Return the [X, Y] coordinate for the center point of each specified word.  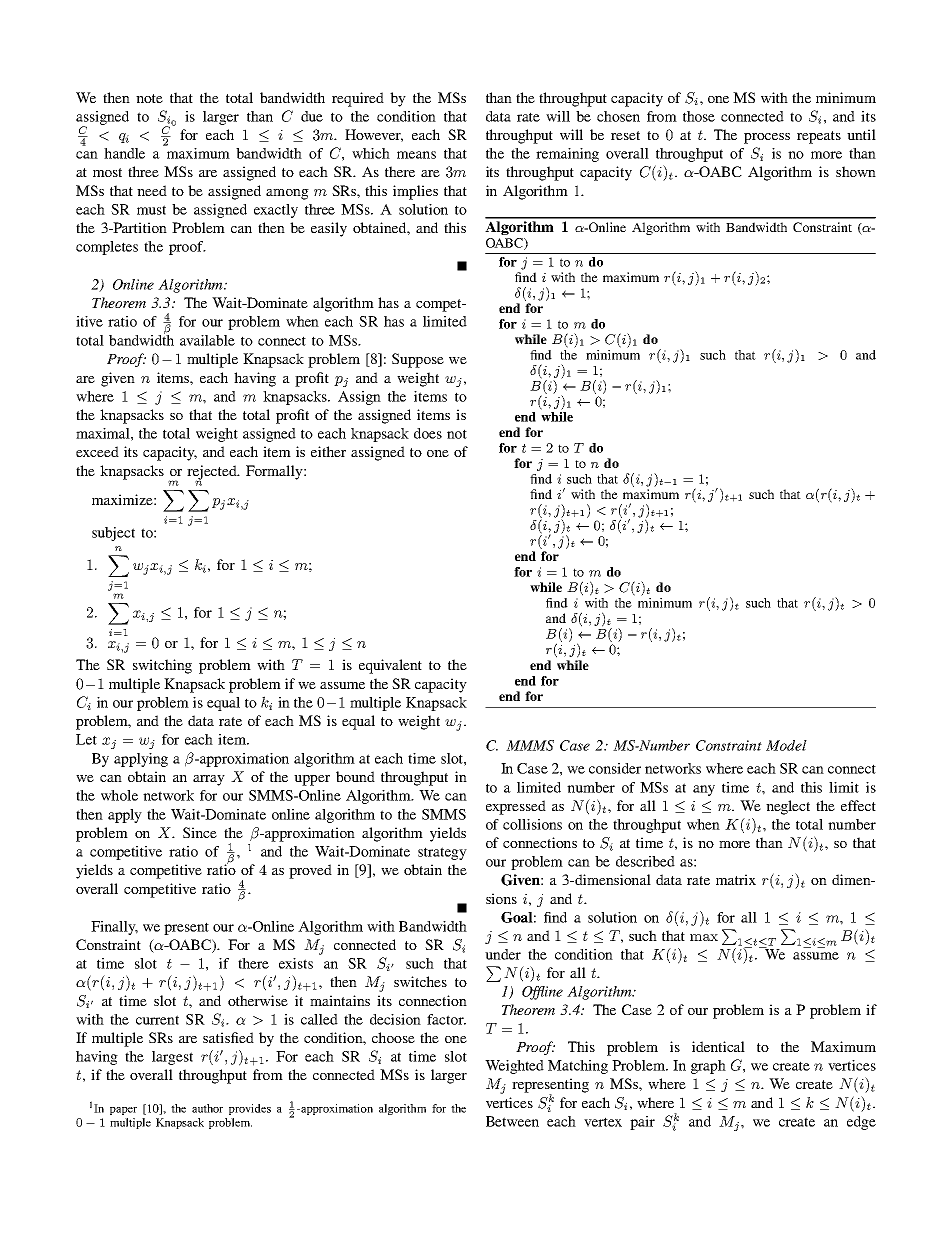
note [149, 98]
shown [856, 171]
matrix [736, 879]
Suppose [418, 360]
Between [512, 1121]
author [207, 1108]
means [416, 155]
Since [200, 832]
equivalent [390, 666]
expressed [516, 807]
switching [162, 666]
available [207, 340]
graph [708, 1067]
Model [786, 745]
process [767, 138]
